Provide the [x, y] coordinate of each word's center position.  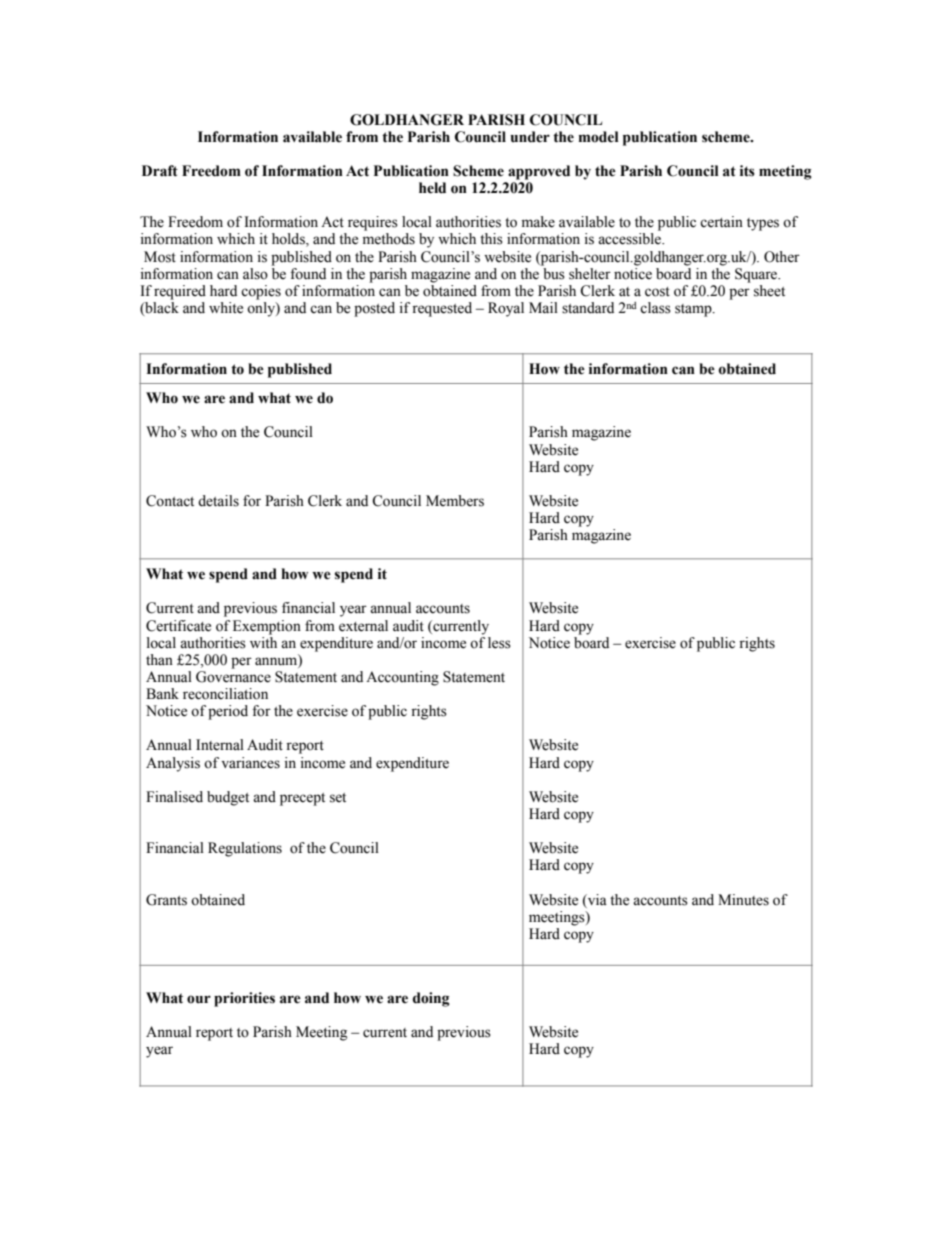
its [747, 171]
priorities [244, 999]
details [218, 501]
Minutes [743, 900]
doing [431, 999]
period [228, 712]
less [499, 643]
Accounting [402, 678]
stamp [694, 310]
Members [455, 501]
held [432, 188]
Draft [160, 171]
